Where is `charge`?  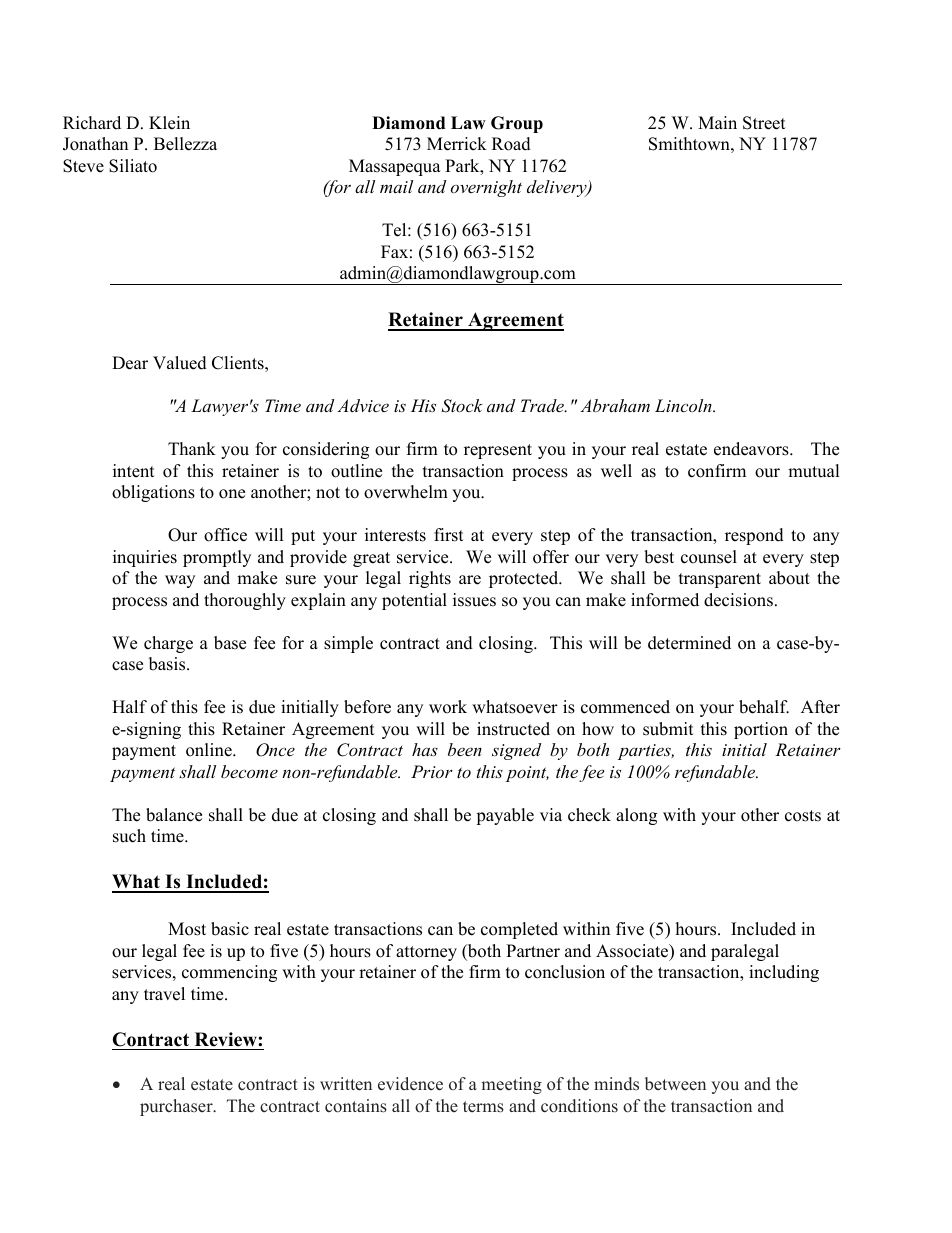 charge is located at coordinates (168, 644).
